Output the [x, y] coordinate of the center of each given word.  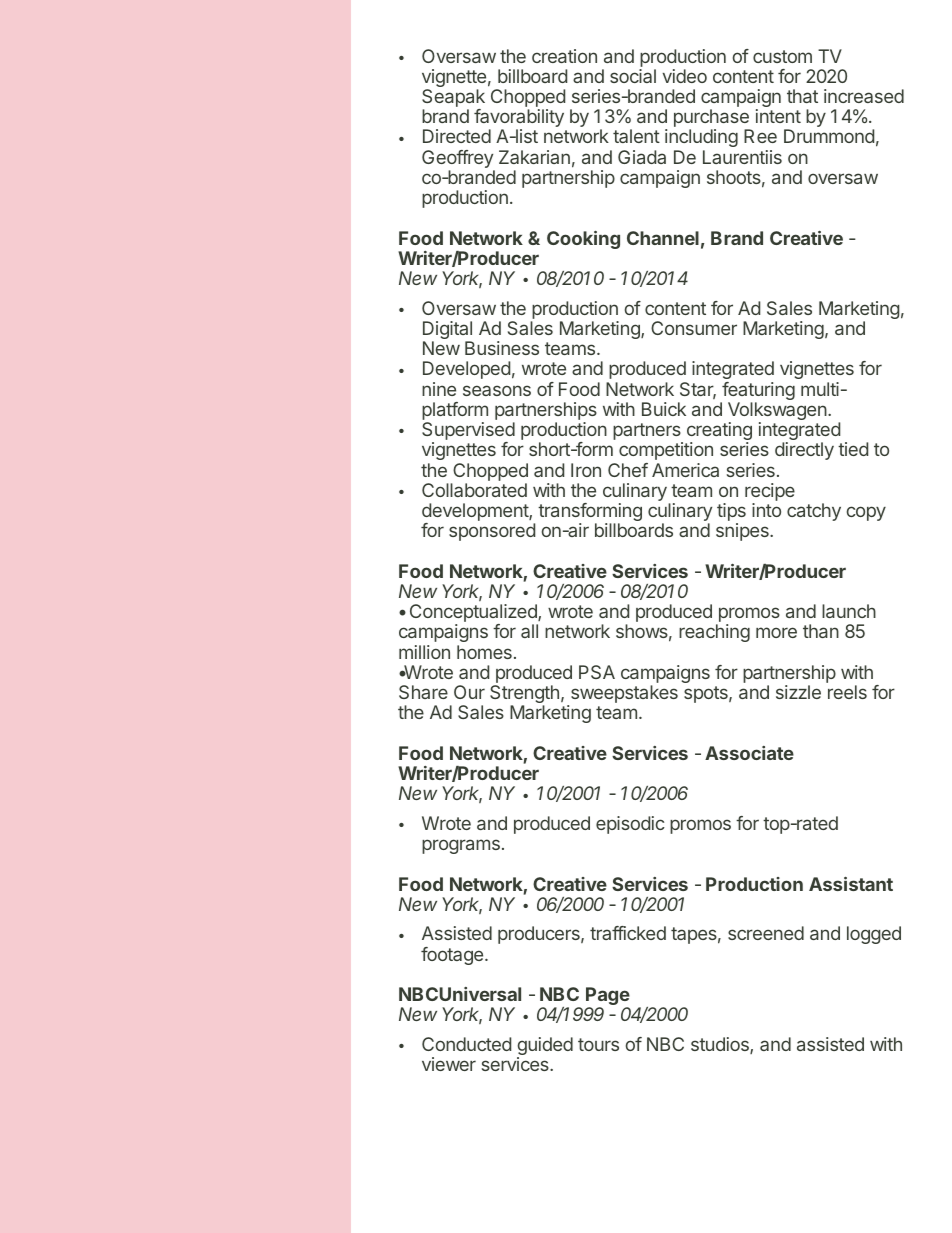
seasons [497, 390]
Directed [457, 136]
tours [598, 1044]
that [802, 96]
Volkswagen [777, 412]
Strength [524, 695]
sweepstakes [623, 695]
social [633, 76]
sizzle [798, 692]
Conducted [466, 1044]
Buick [664, 409]
